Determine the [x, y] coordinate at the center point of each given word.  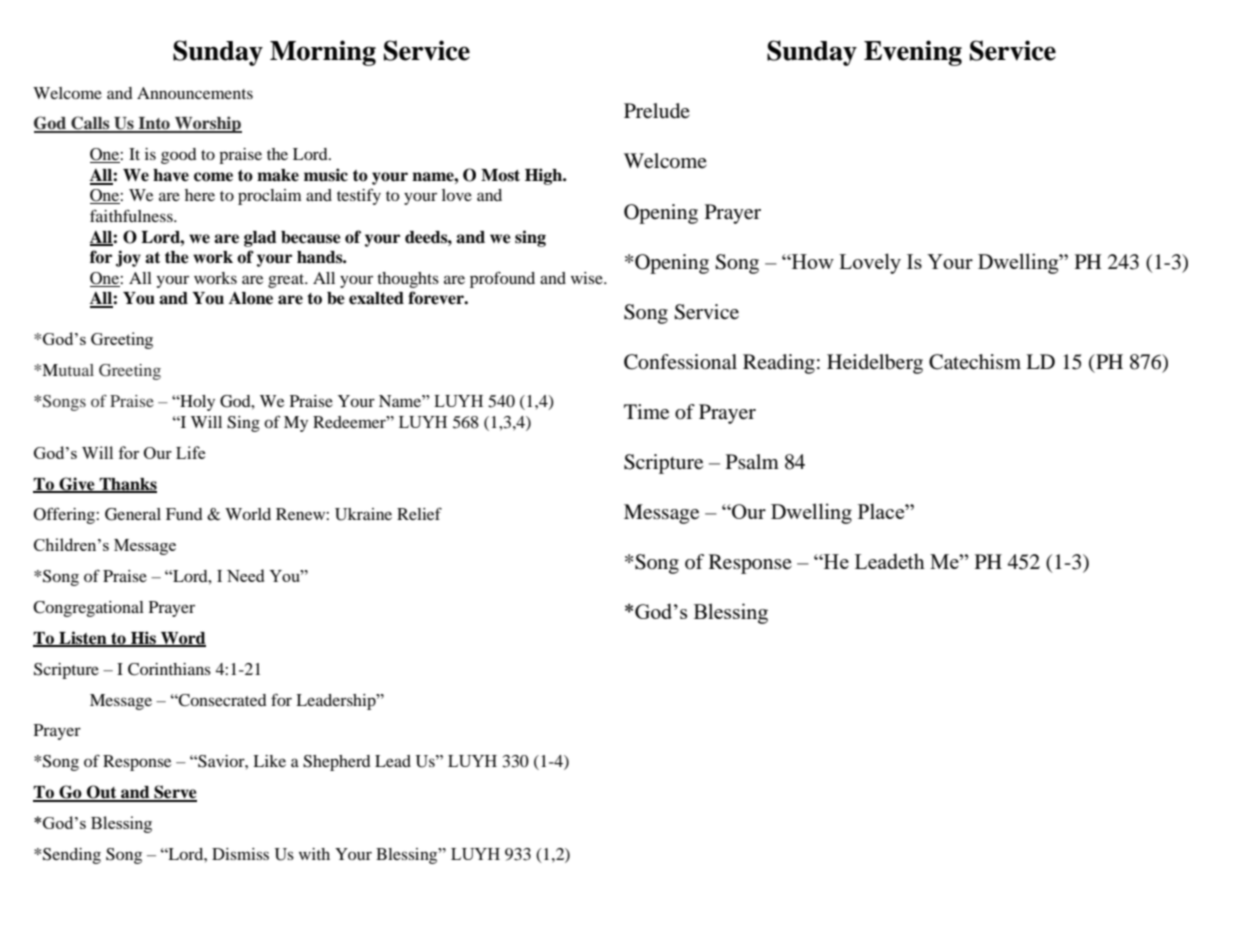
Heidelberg [875, 364]
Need [245, 575]
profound [502, 279]
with [314, 854]
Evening [913, 53]
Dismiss [240, 854]
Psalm [752, 461]
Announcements [195, 93]
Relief [419, 513]
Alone [251, 298]
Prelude [657, 111]
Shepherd [337, 763]
